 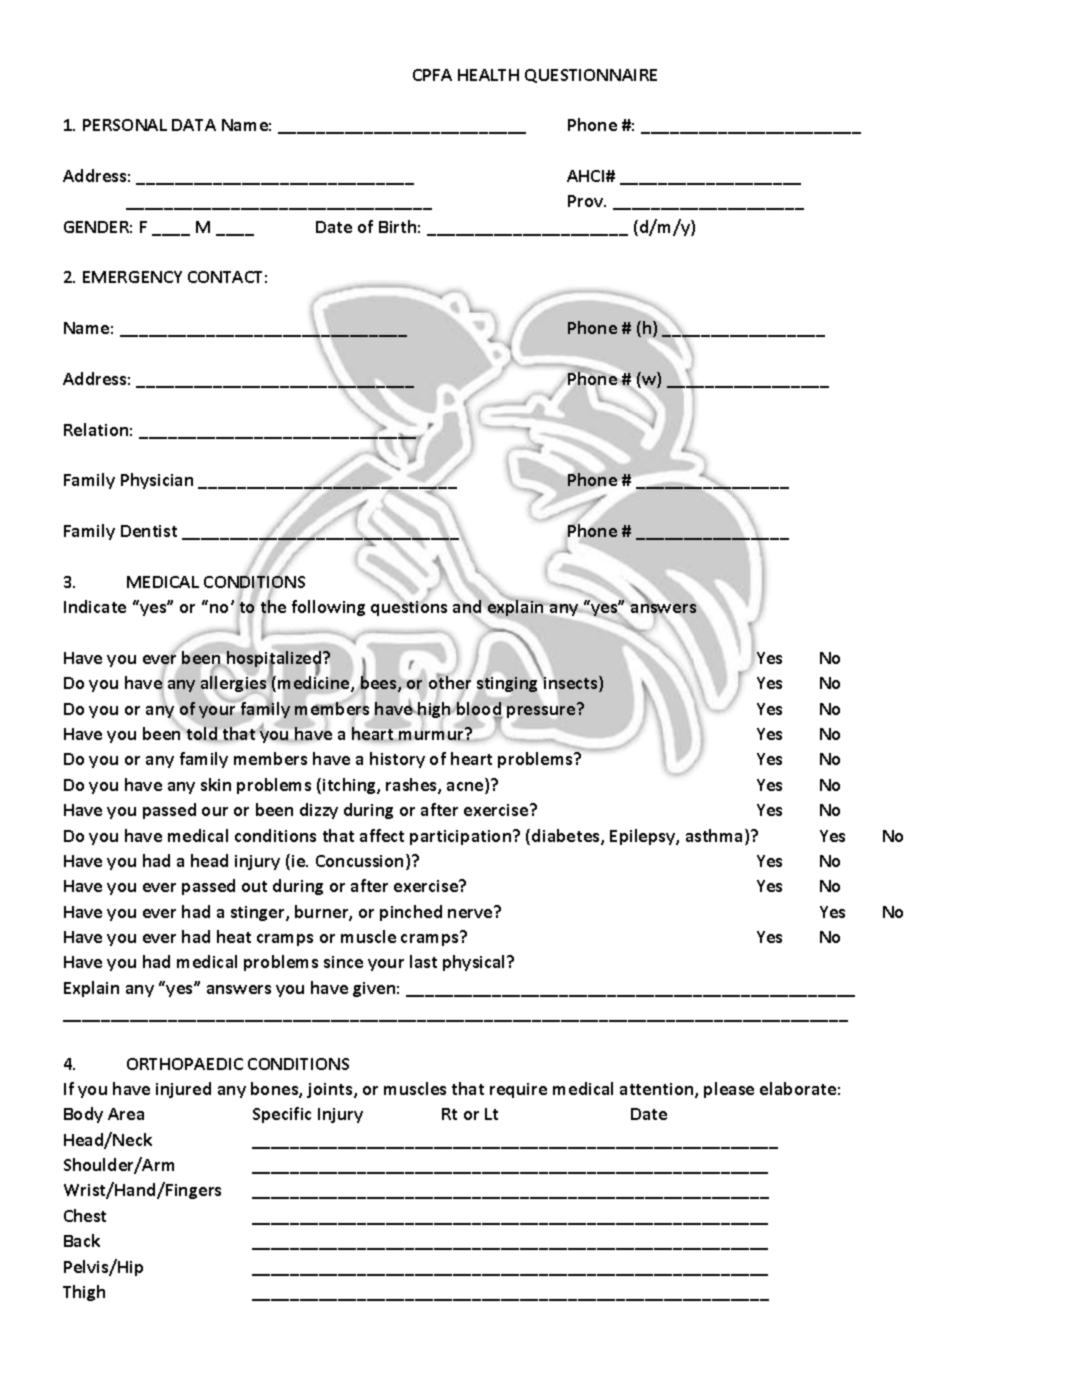 What do you see at coordinates (382, 835) in the screenshot?
I see `affect` at bounding box center [382, 835].
